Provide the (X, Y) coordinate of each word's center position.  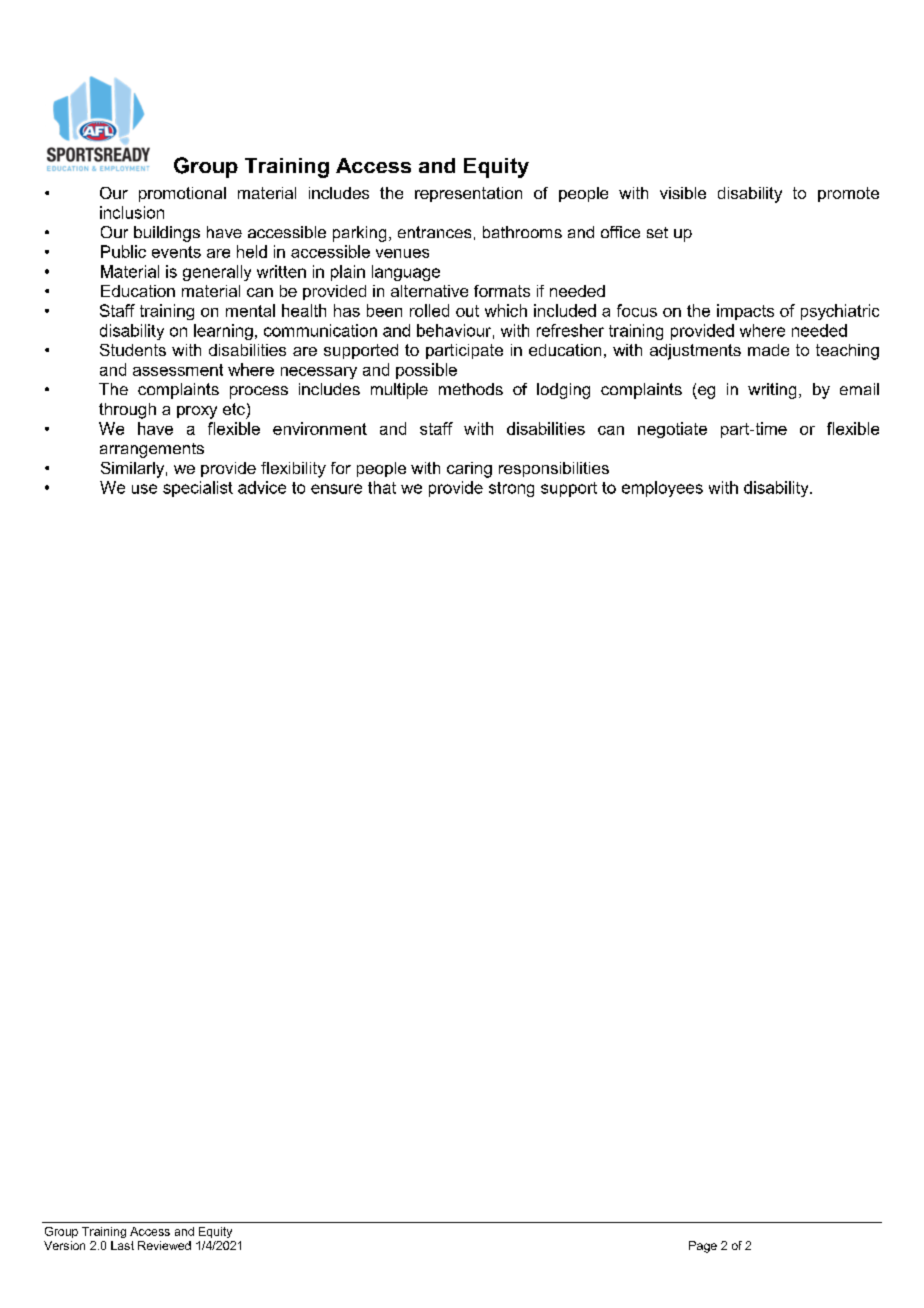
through (127, 411)
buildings (167, 234)
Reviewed (164, 1245)
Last (122, 1245)
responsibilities (554, 469)
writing (772, 391)
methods (471, 389)
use (144, 489)
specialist (198, 489)
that (382, 487)
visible (683, 193)
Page (703, 1247)
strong (511, 489)
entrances (434, 232)
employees (662, 489)
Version (64, 1245)
